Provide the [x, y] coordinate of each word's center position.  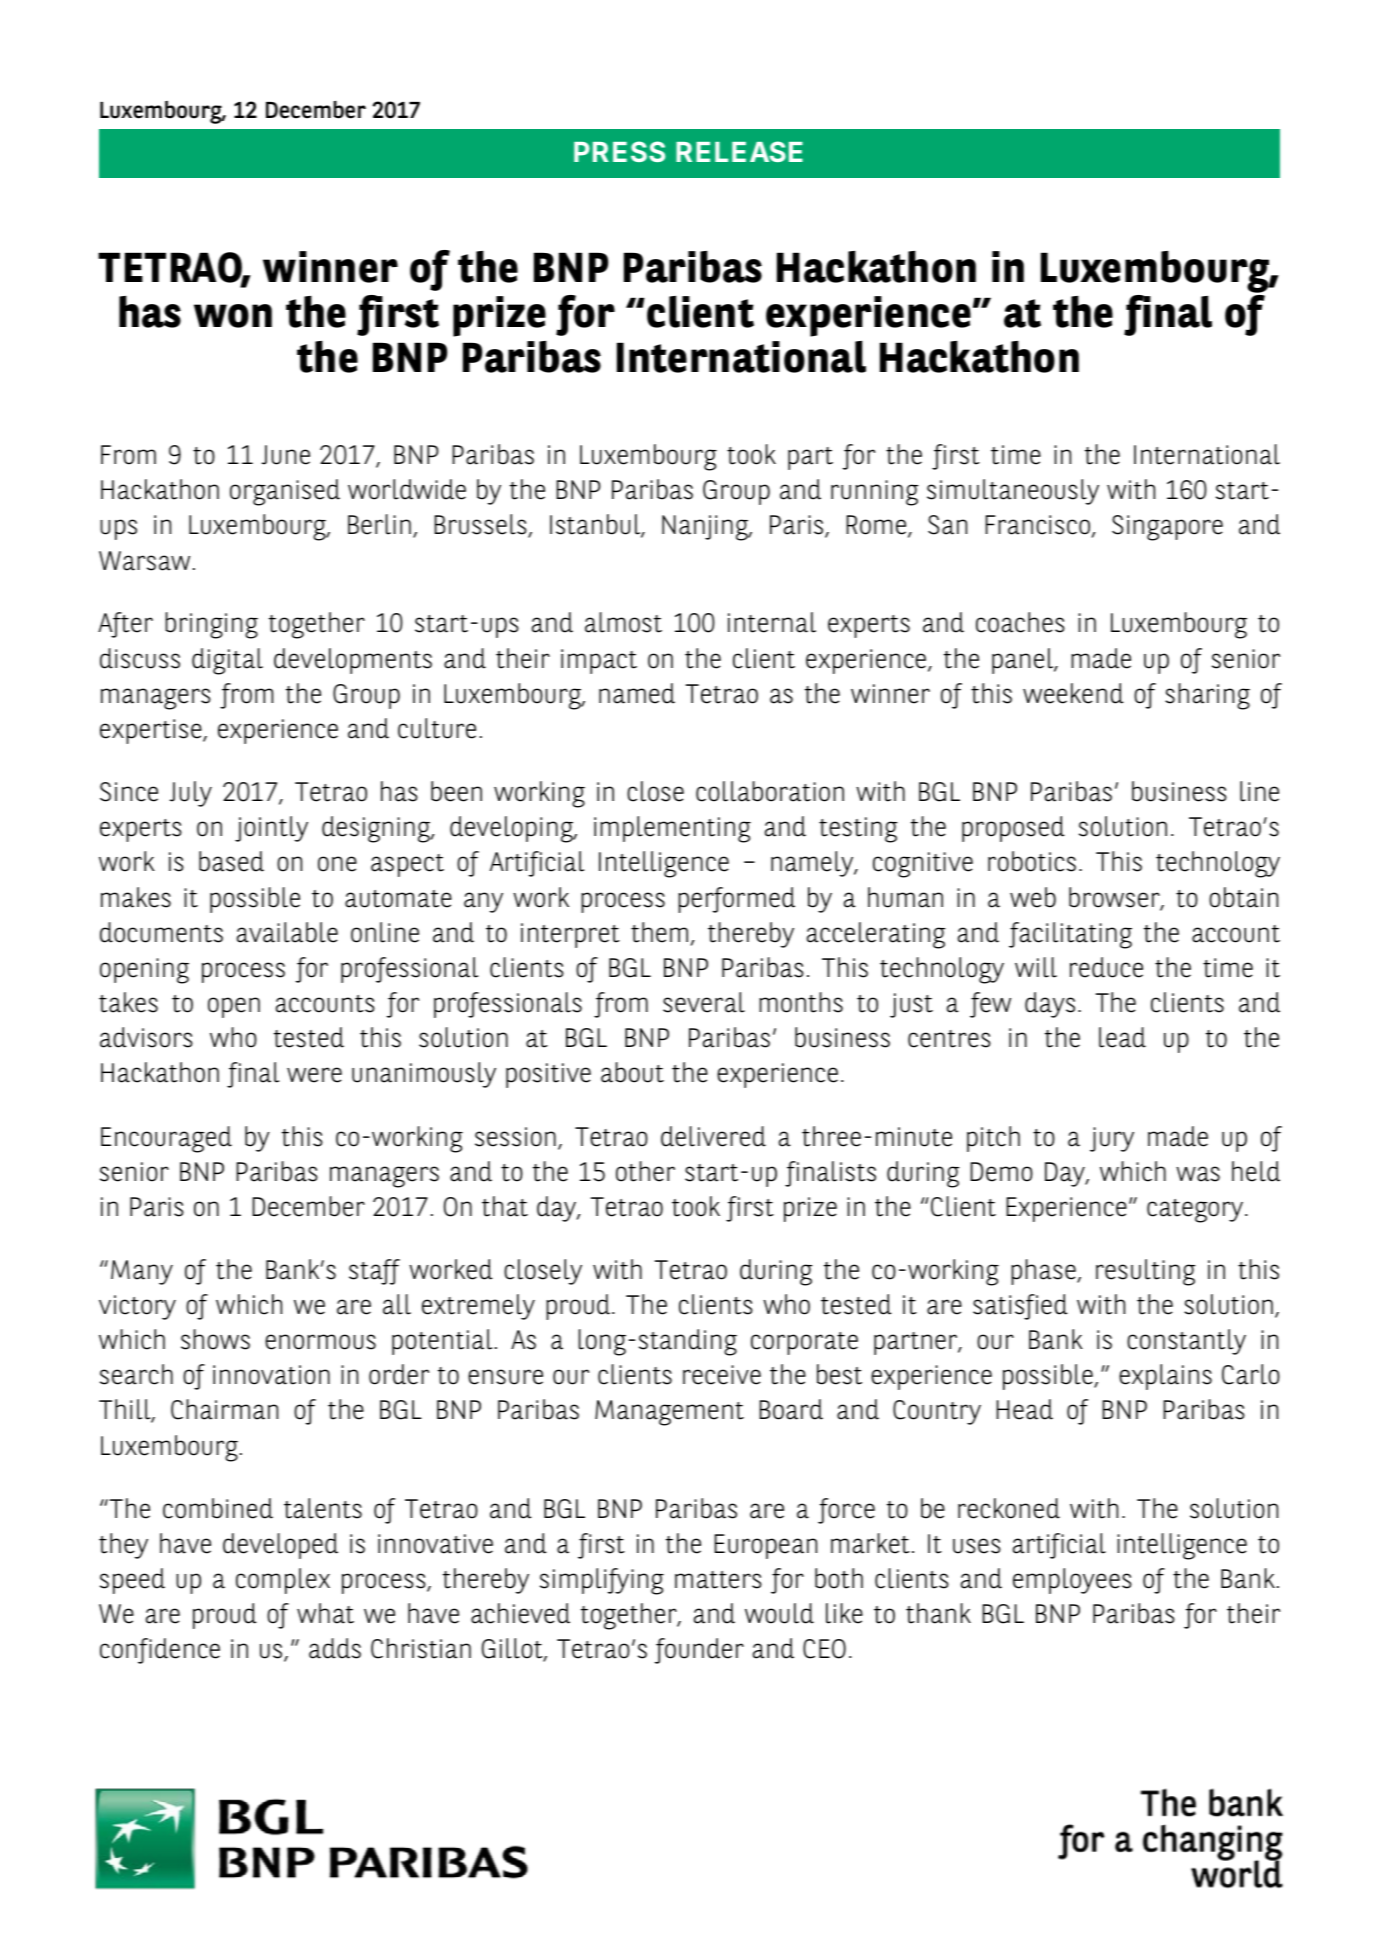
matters [718, 1580]
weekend [1073, 693]
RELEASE [739, 151]
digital [227, 661]
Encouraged [166, 1139]
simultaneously [1013, 492]
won [233, 316]
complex [283, 1581]
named [637, 693]
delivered [713, 1136]
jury [1112, 1139]
